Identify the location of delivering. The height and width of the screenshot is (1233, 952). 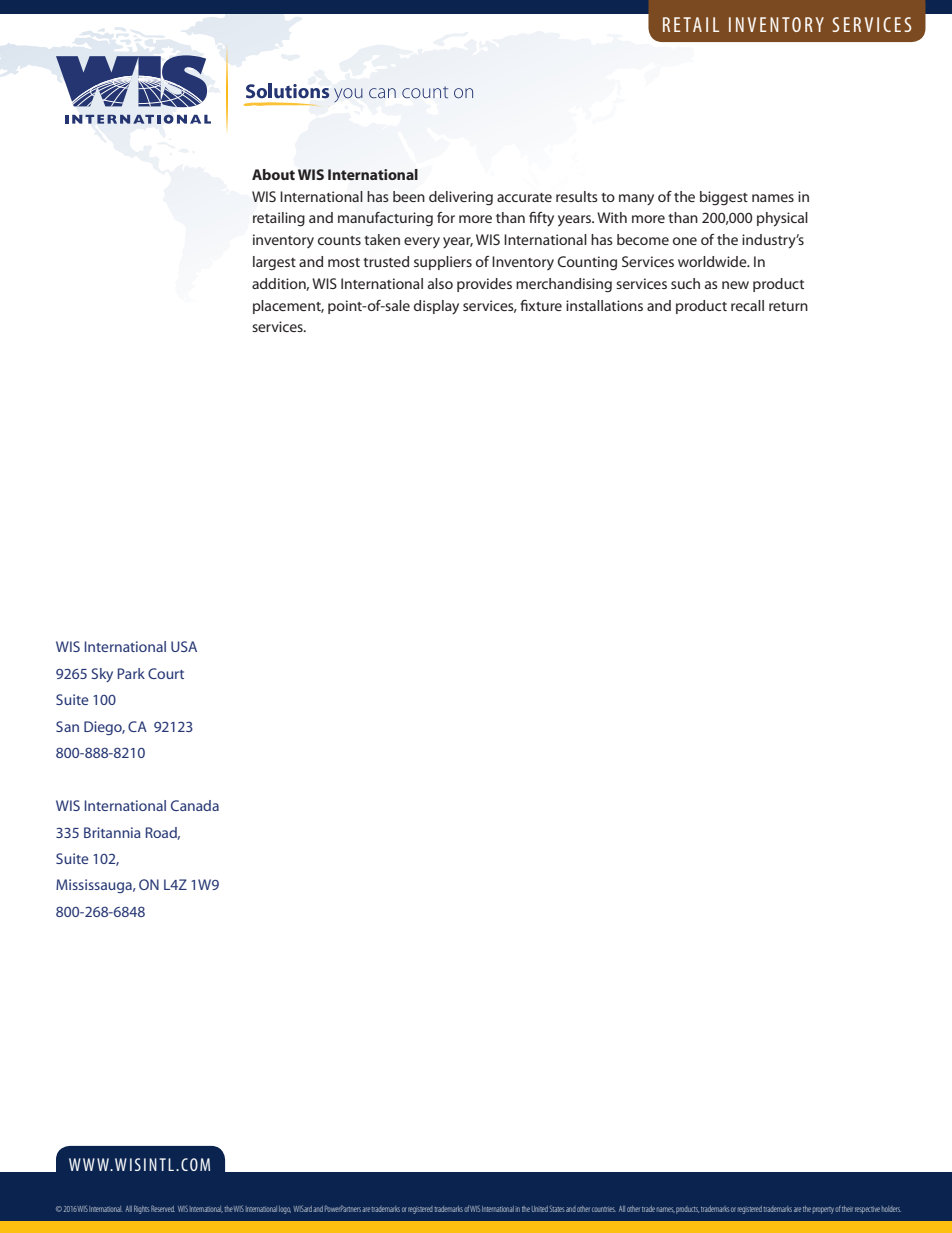
(461, 198).
